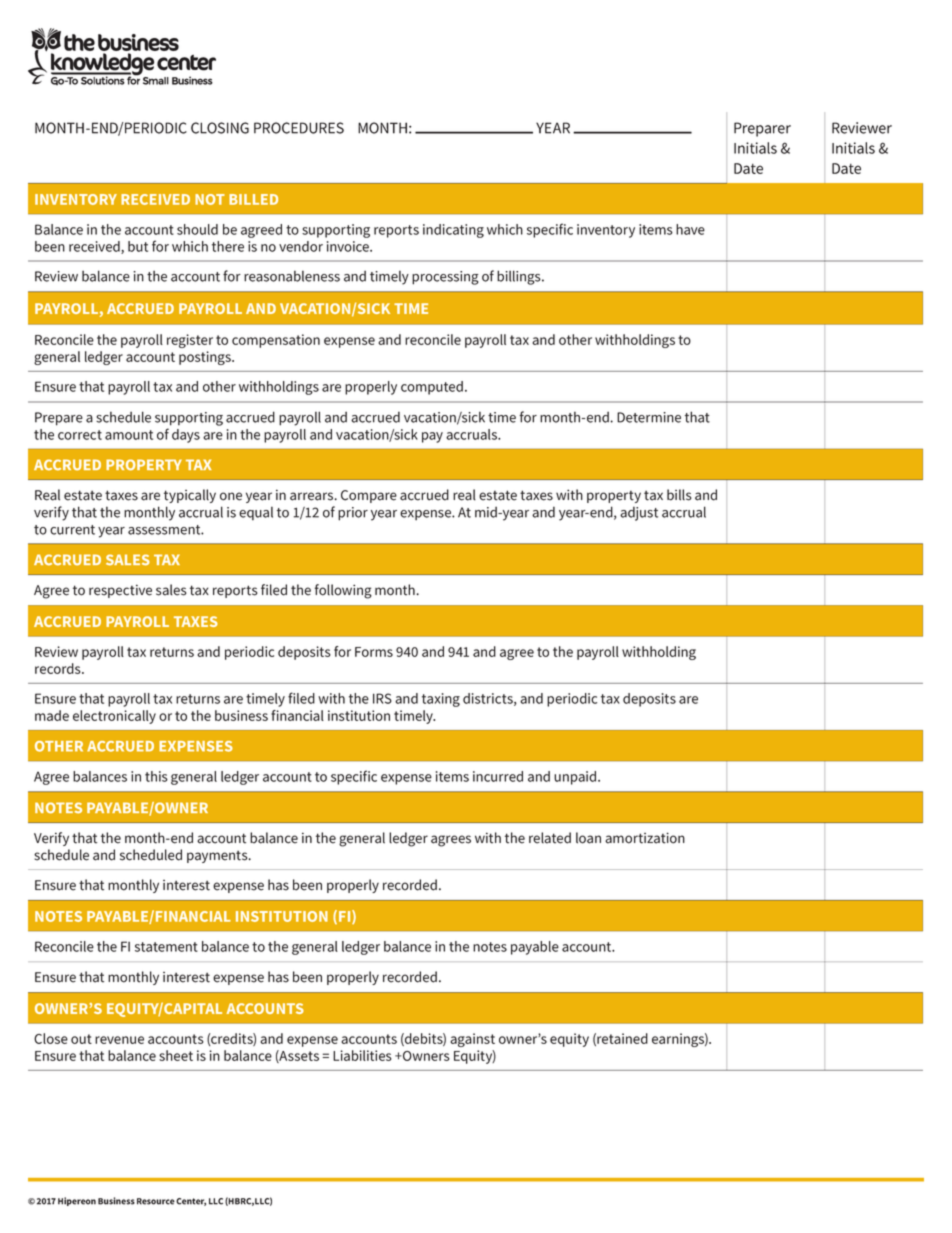 The width and height of the screenshot is (952, 1233). What do you see at coordinates (129, 435) in the screenshot?
I see `amount` at bounding box center [129, 435].
